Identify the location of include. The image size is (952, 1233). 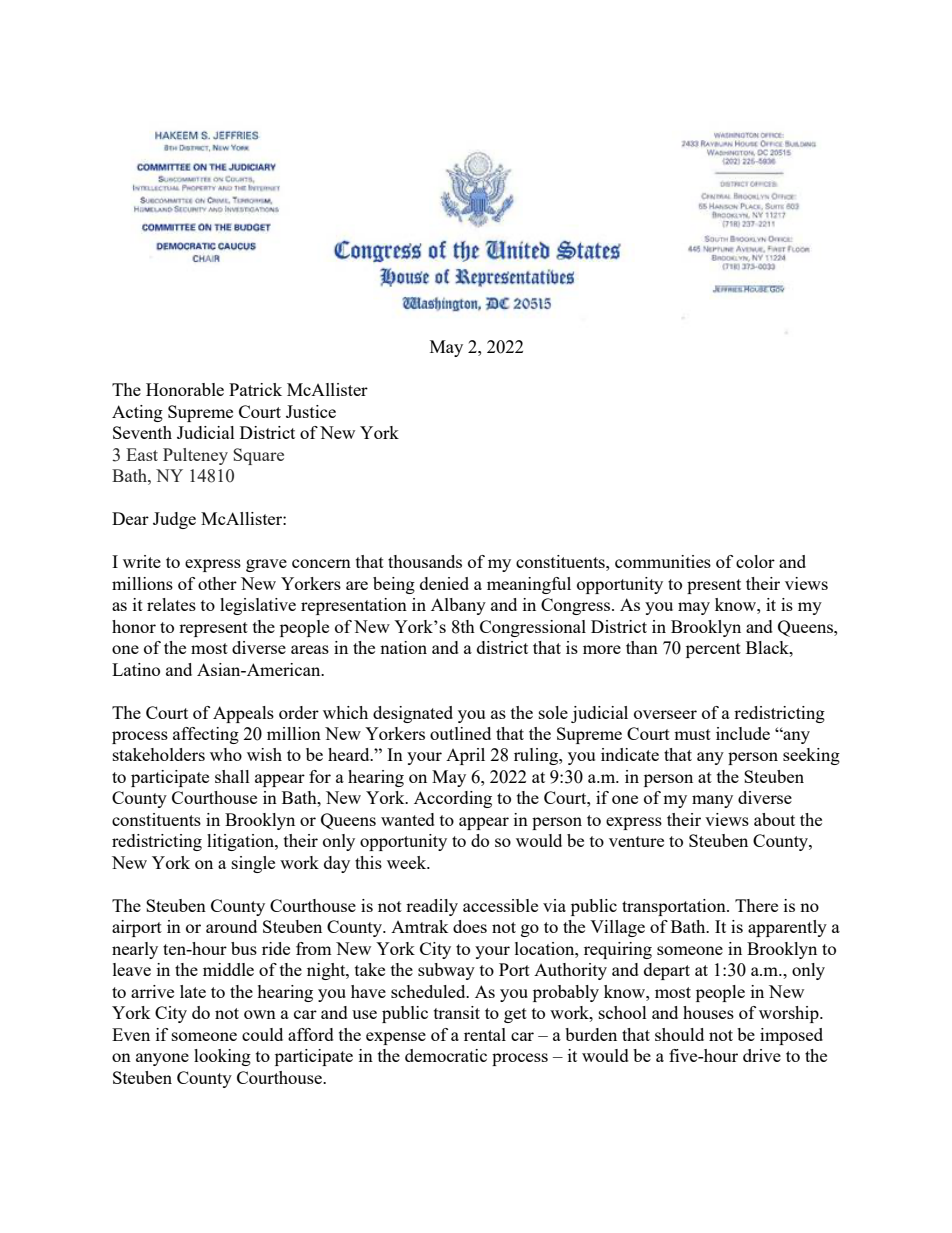
(743, 733).
